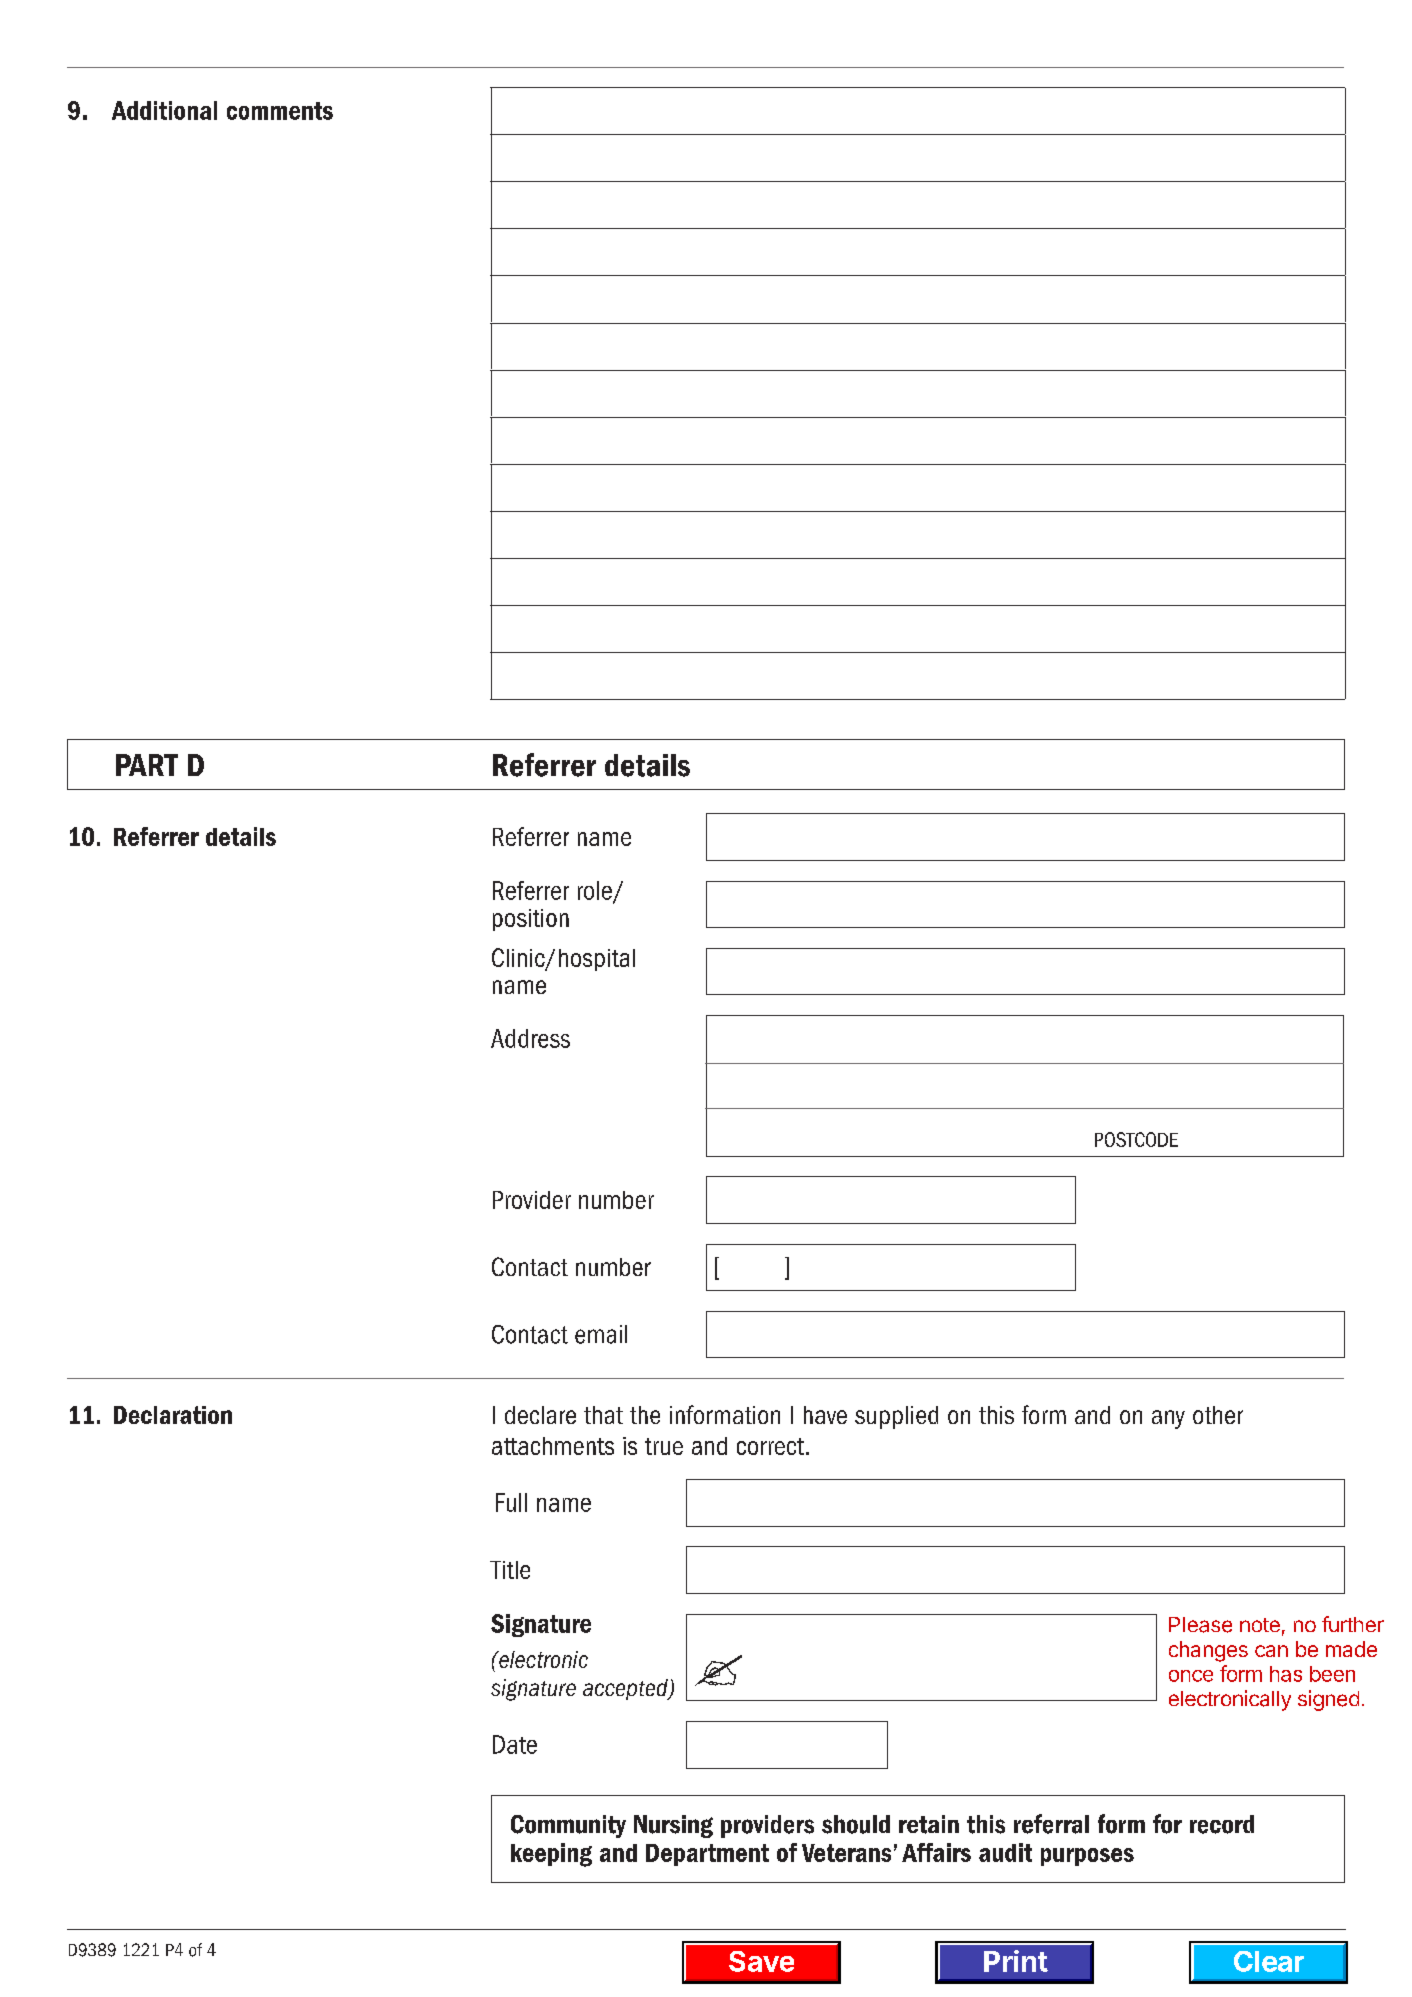 This screenshot has width=1412, height=1997. Describe the element at coordinates (1136, 1139) in the screenshot. I see `POSTCODE` at that location.
